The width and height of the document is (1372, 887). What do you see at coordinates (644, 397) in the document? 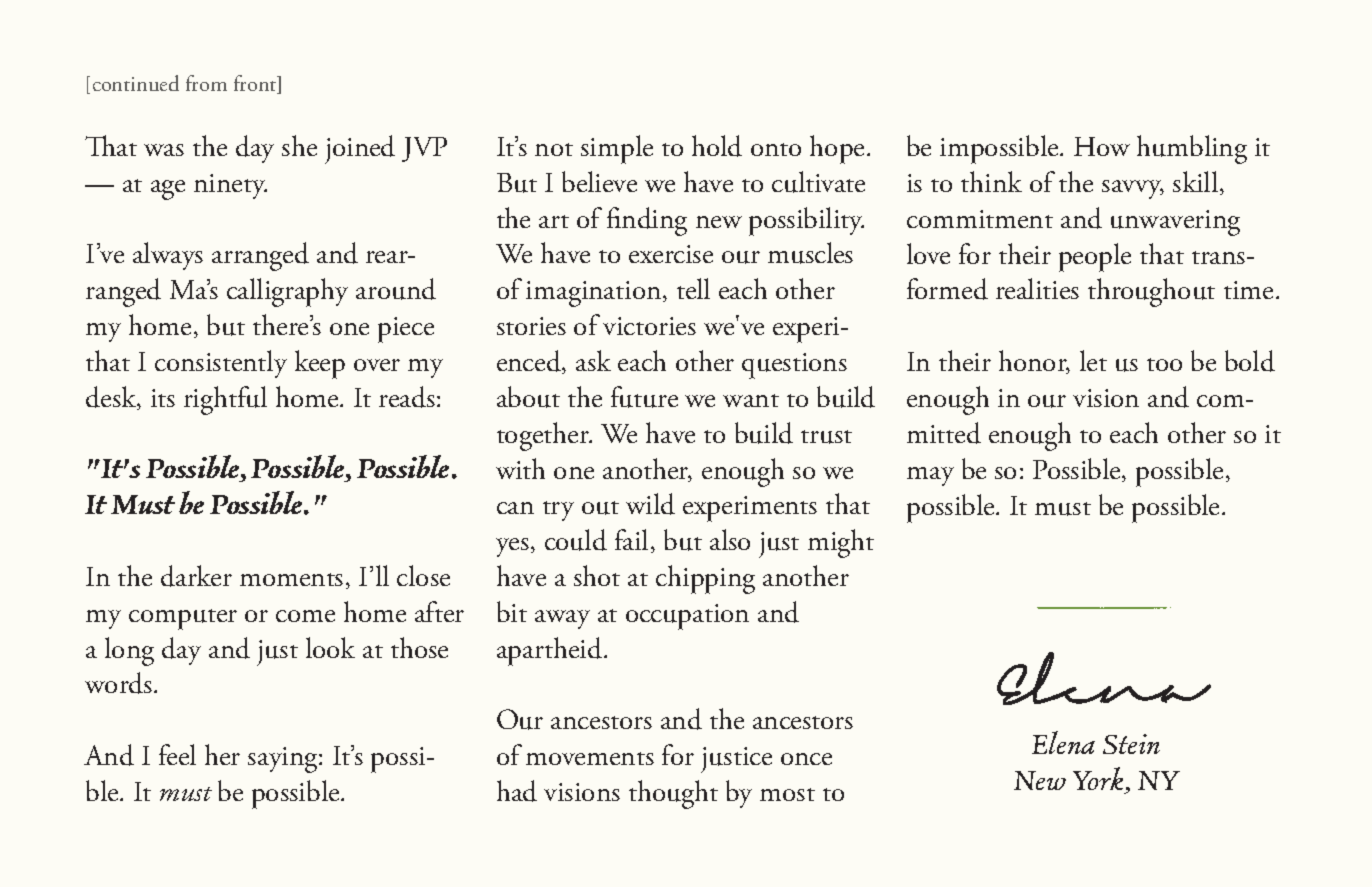
I see `future` at bounding box center [644, 397].
